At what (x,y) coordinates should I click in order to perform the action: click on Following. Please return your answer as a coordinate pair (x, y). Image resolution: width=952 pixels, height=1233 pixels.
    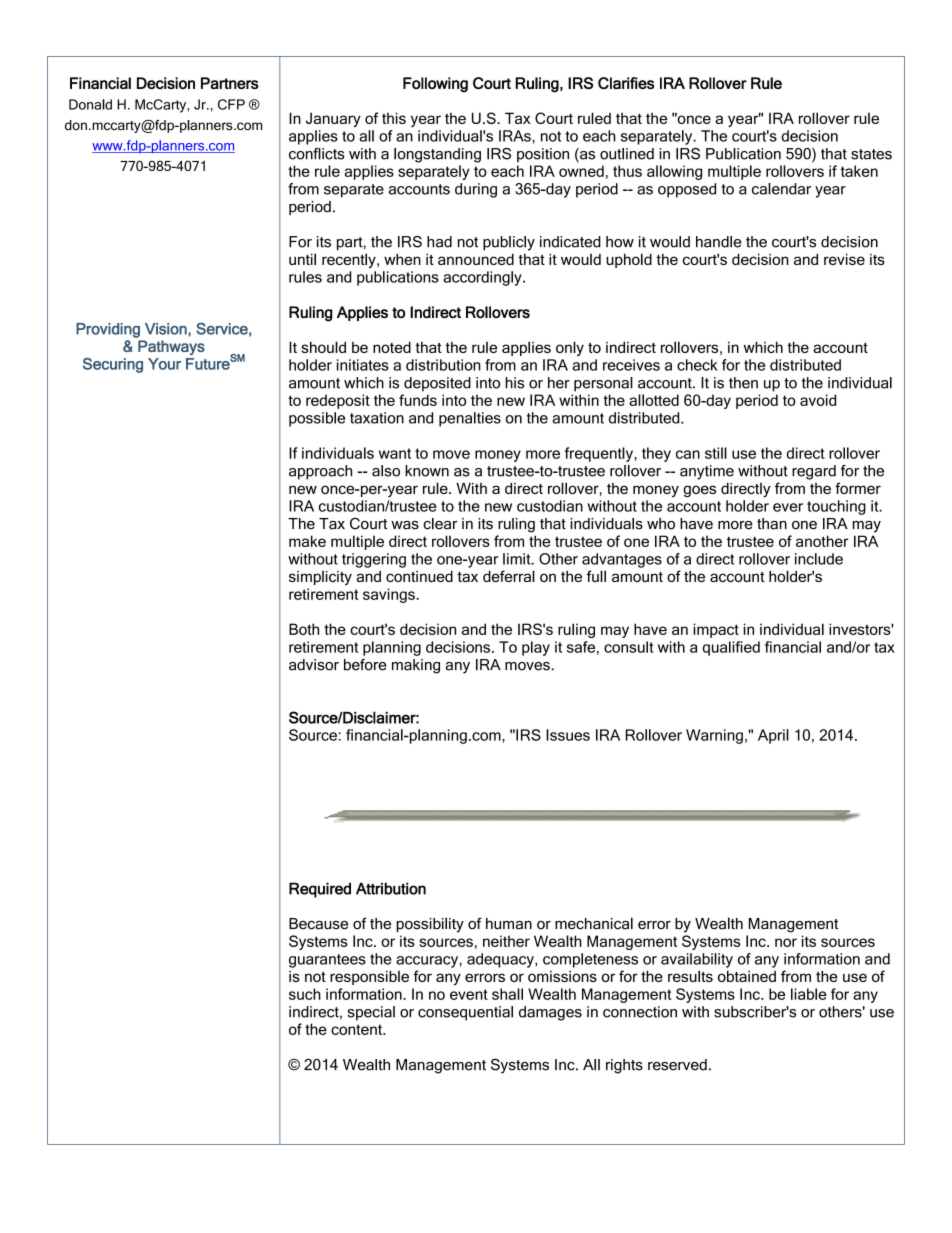
    Looking at the image, I should click on (435, 85).
